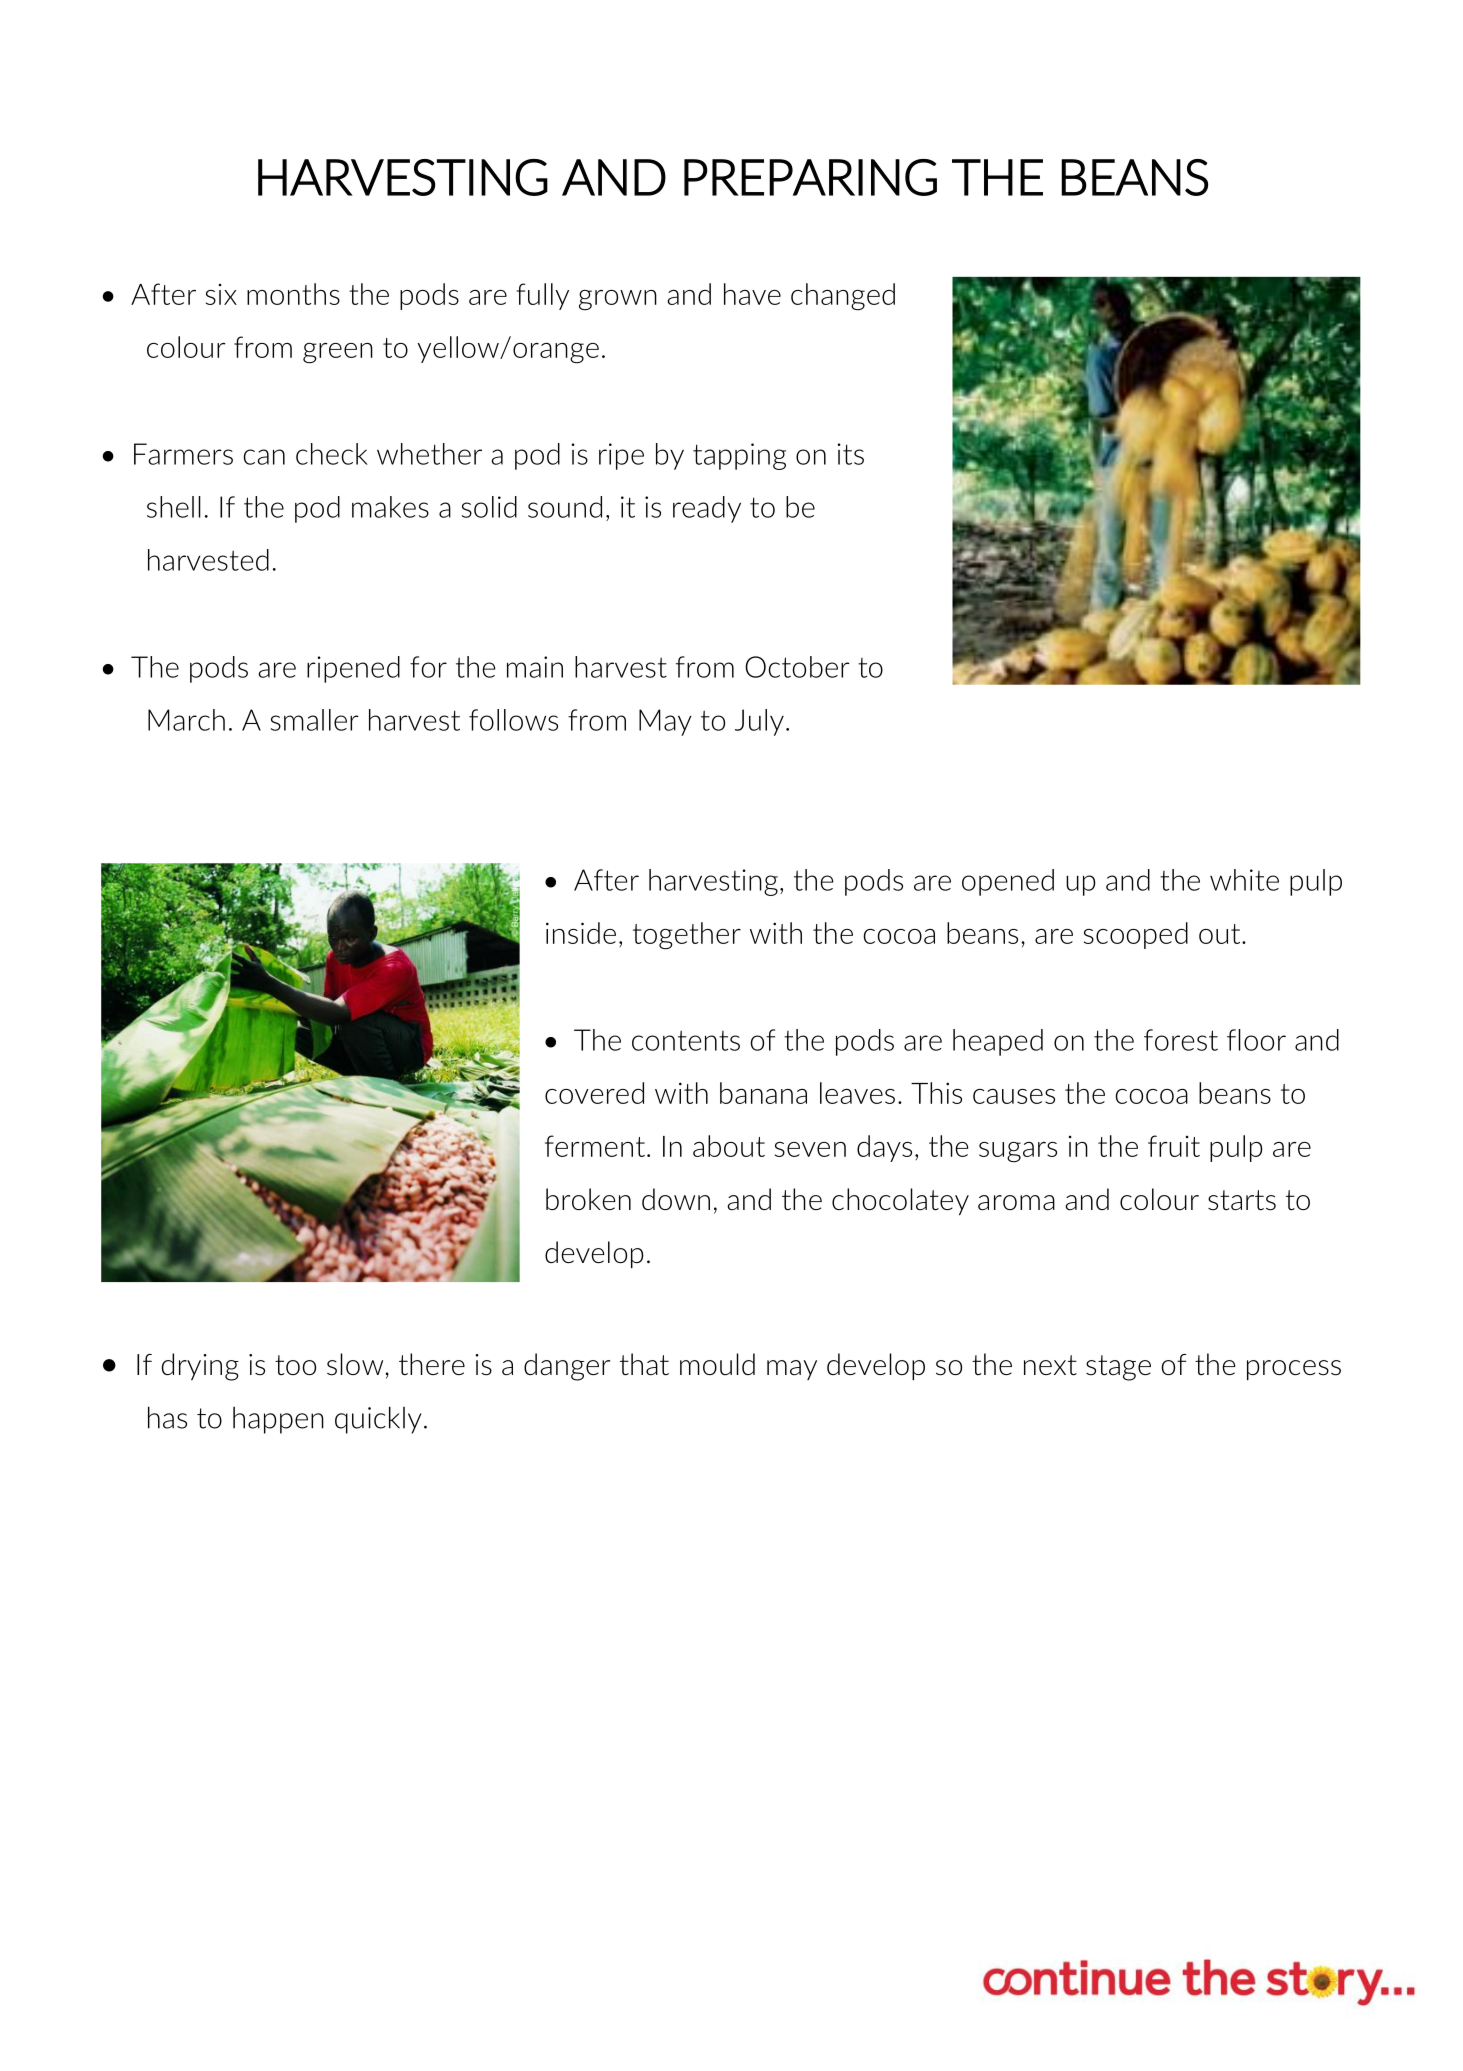  Describe the element at coordinates (850, 454) in the image. I see `its` at that location.
